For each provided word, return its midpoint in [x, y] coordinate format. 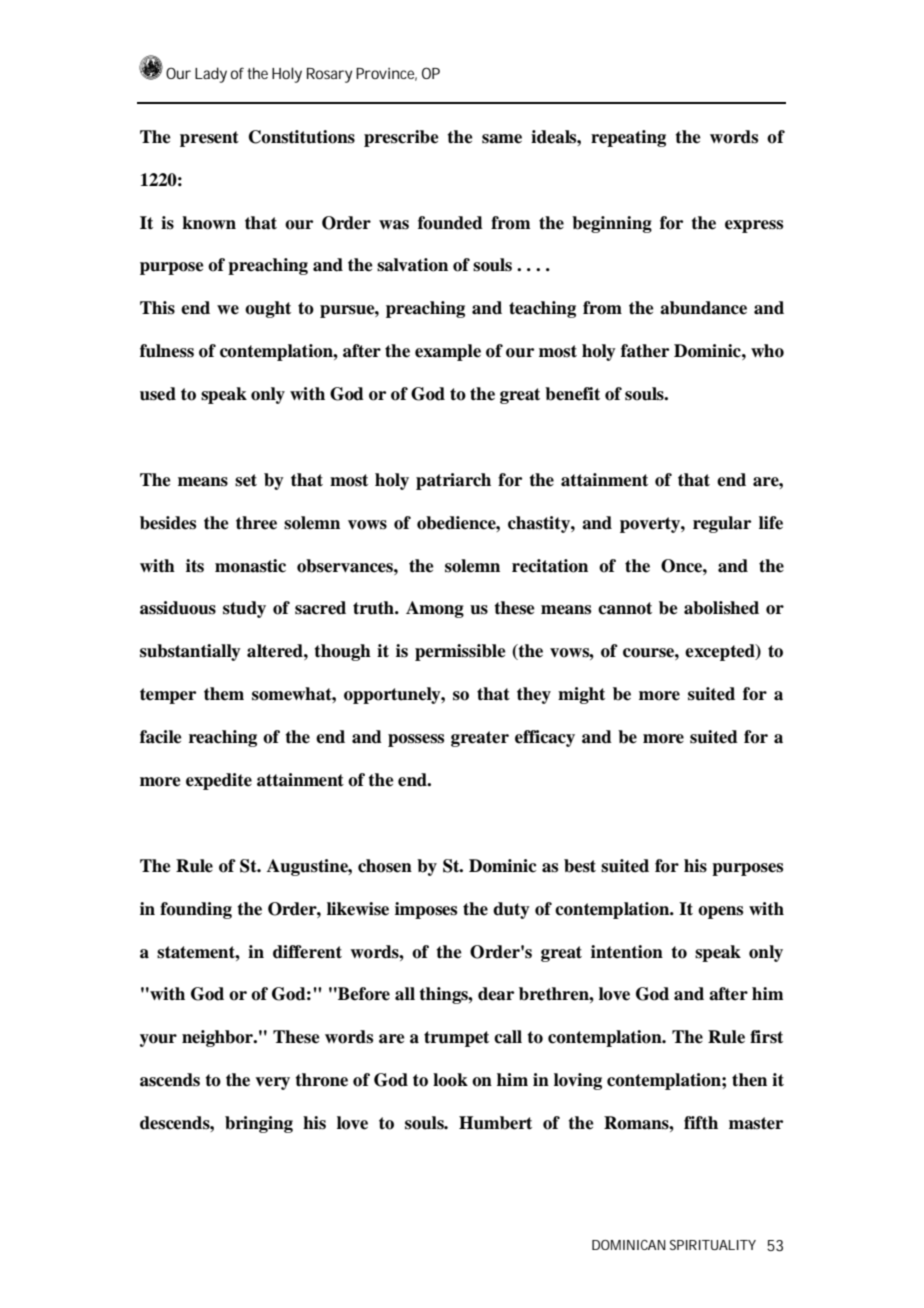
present [209, 139]
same [502, 139]
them [224, 694]
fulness [167, 351]
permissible [460, 652]
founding [196, 910]
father [645, 351]
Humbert [495, 1123]
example [448, 352]
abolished [721, 608]
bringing [259, 1124]
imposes [426, 910]
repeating [628, 138]
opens [720, 912]
